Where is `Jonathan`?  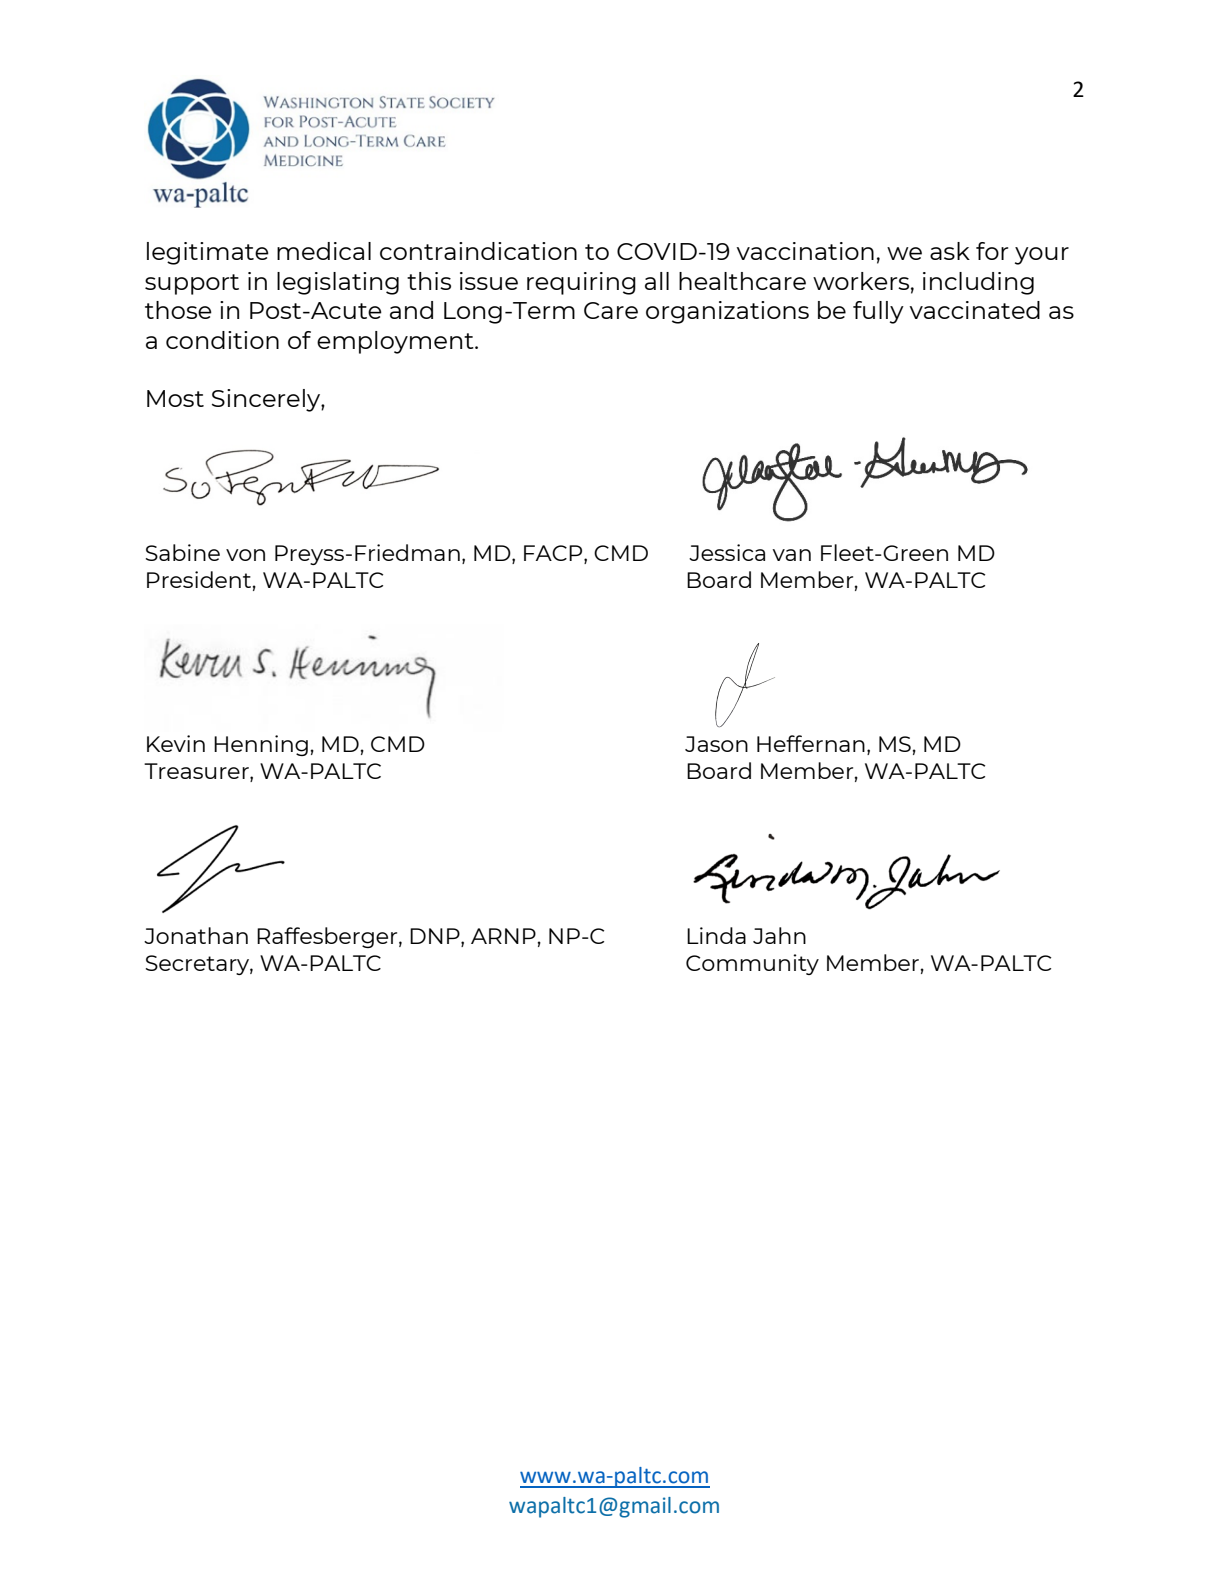 Jonathan is located at coordinates (196, 935).
